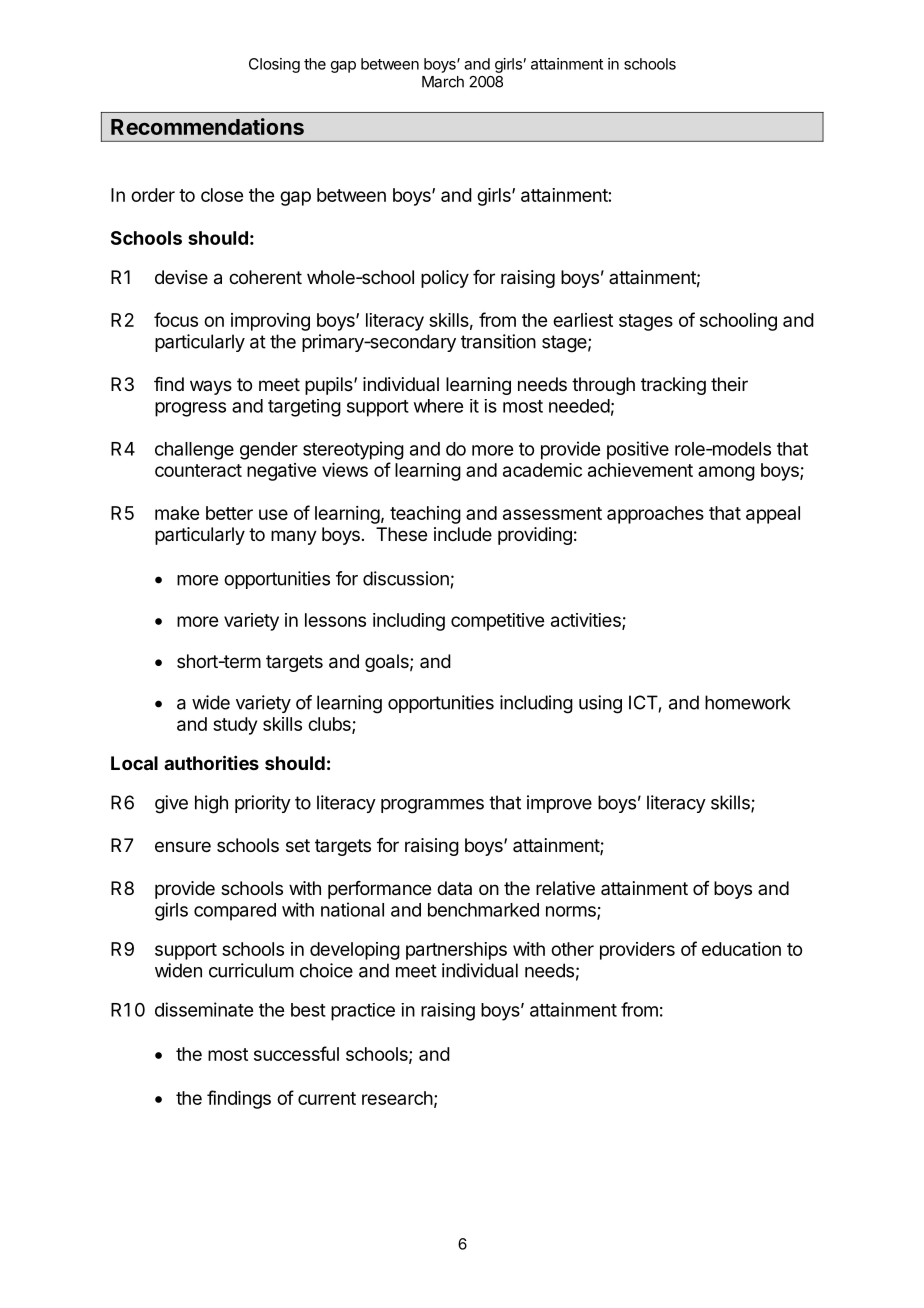 This document has width=924, height=1308. I want to click on discussion, so click(406, 578).
